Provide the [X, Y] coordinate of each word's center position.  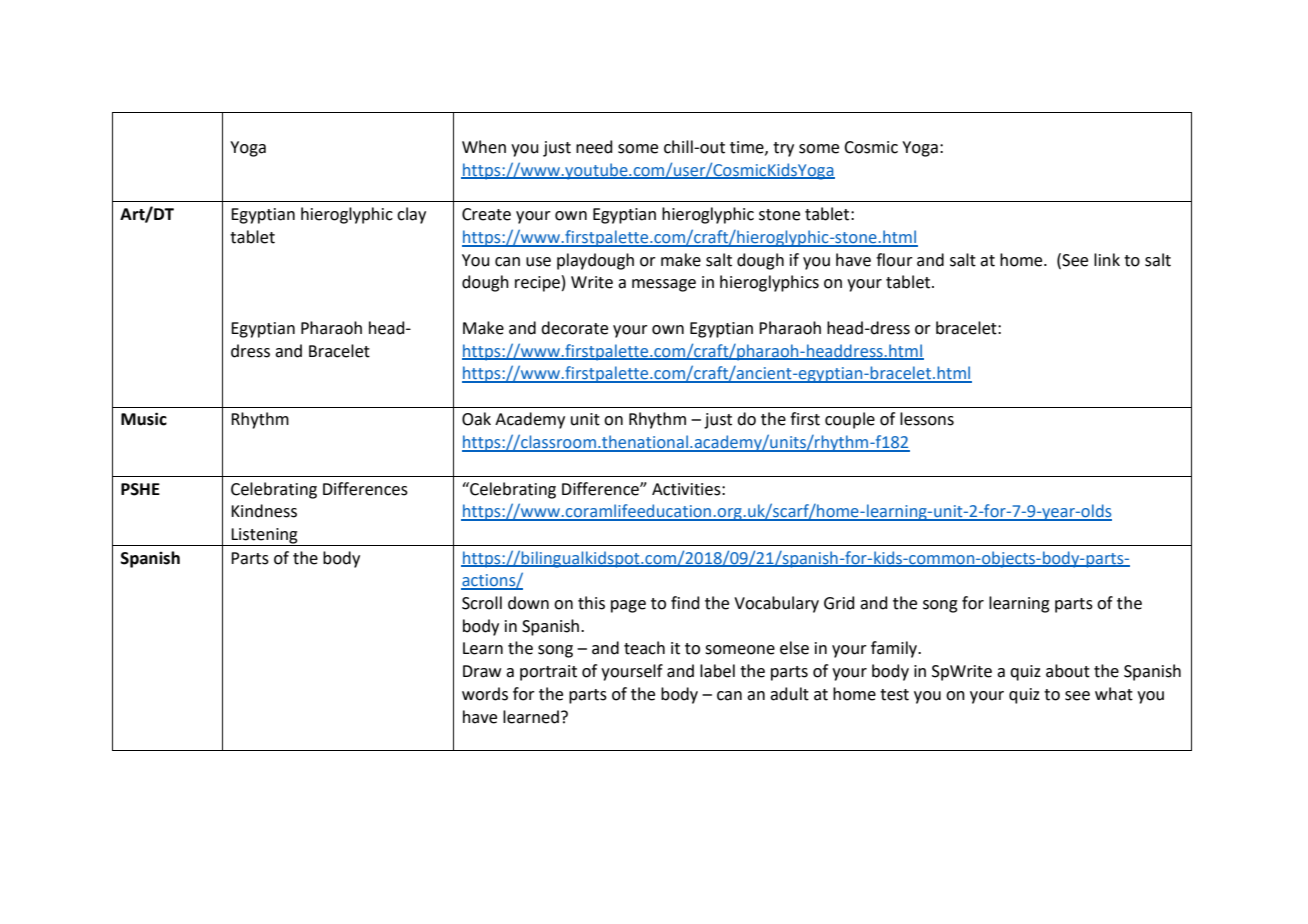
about [1068, 671]
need [594, 147]
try [783, 149]
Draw [482, 671]
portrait [548, 673]
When [484, 147]
